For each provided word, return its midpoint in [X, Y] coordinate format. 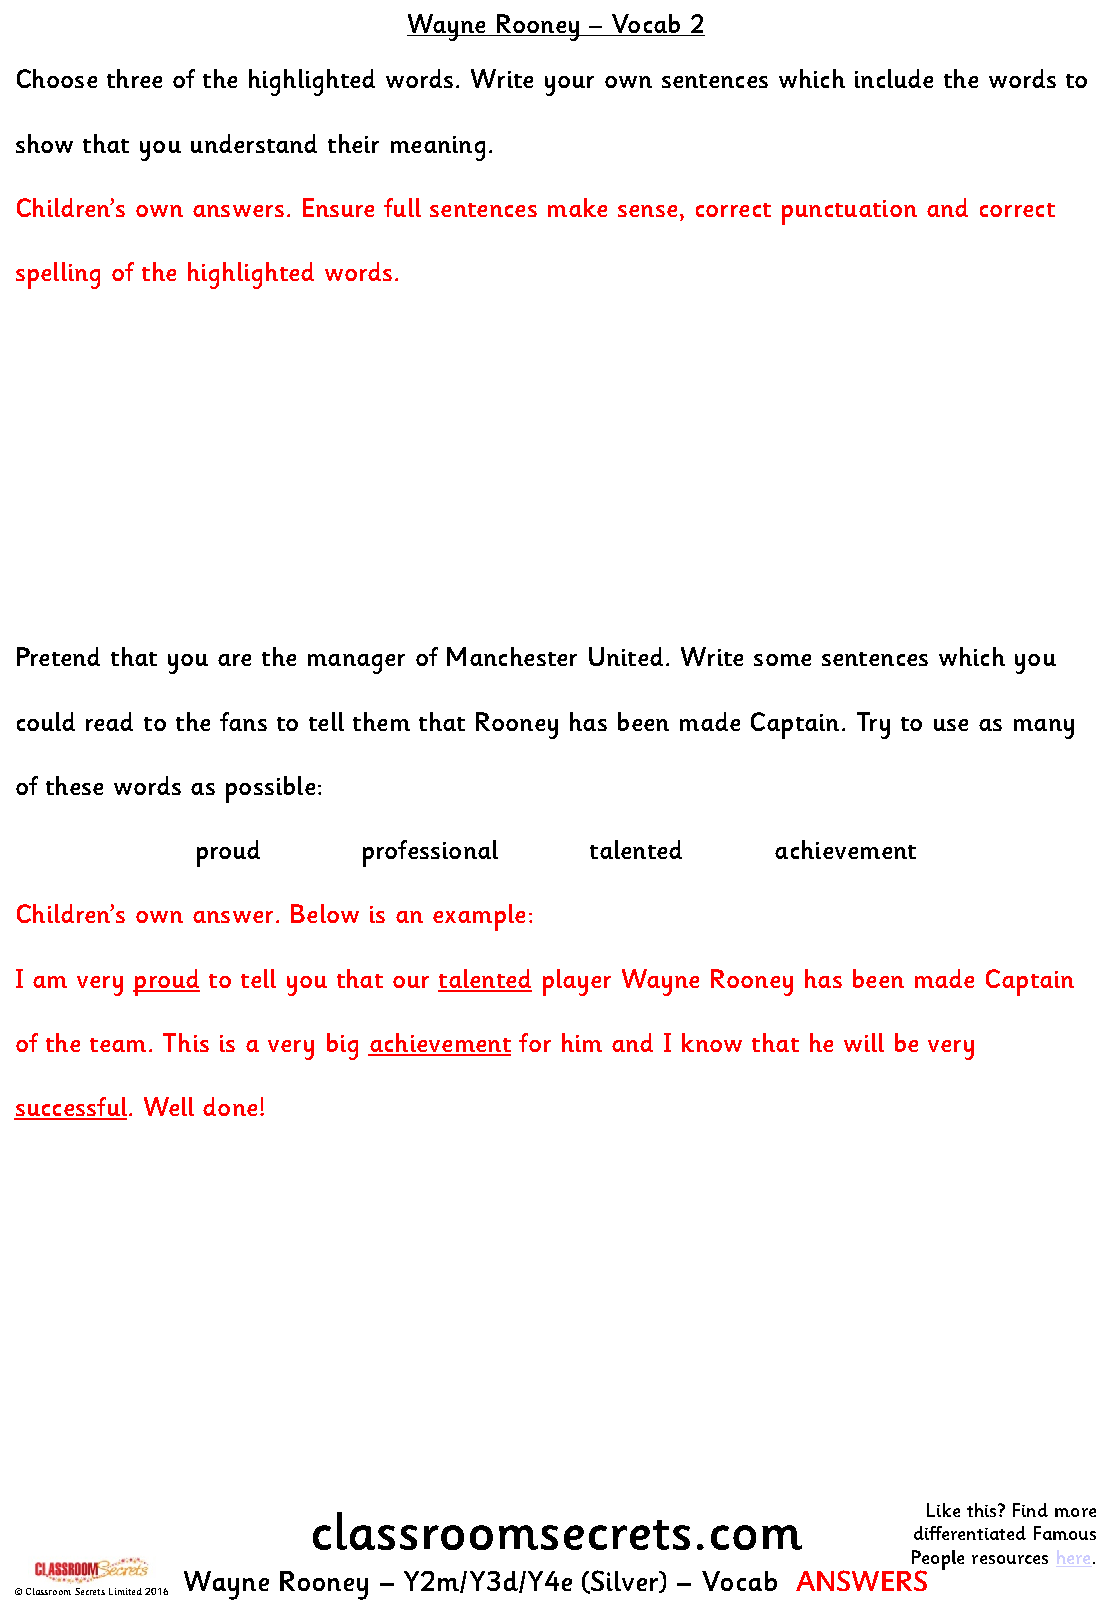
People [938, 1561]
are [234, 660]
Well [169, 1106]
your [569, 86]
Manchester [512, 656]
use [951, 725]
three [134, 78]
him [582, 1042]
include [894, 78]
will [864, 1042]
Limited [125, 1591]
